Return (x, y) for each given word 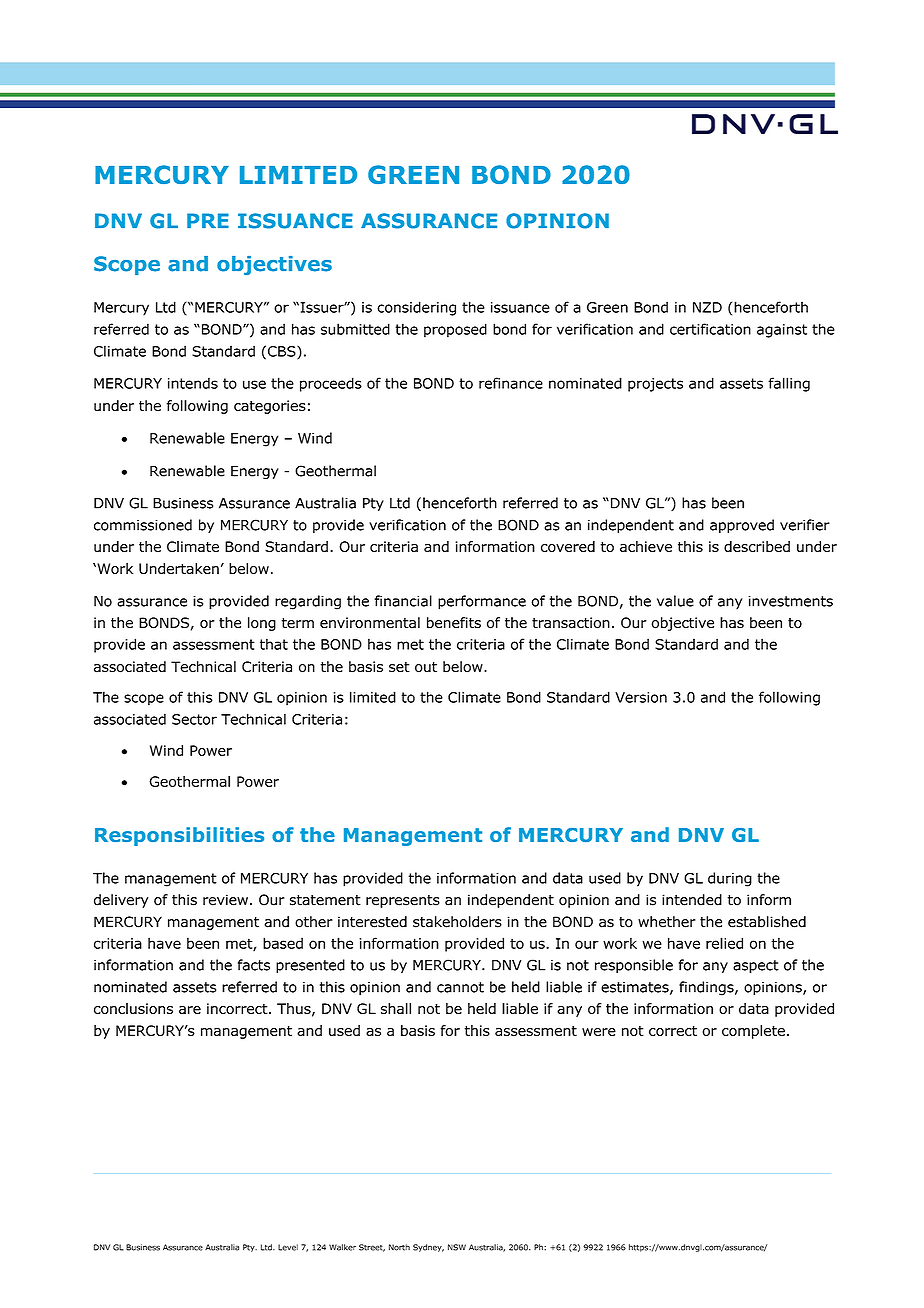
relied (724, 943)
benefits (454, 623)
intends (193, 383)
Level (288, 1247)
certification (710, 329)
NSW (457, 1247)
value (675, 601)
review (225, 900)
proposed (455, 330)
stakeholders (457, 922)
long (262, 624)
